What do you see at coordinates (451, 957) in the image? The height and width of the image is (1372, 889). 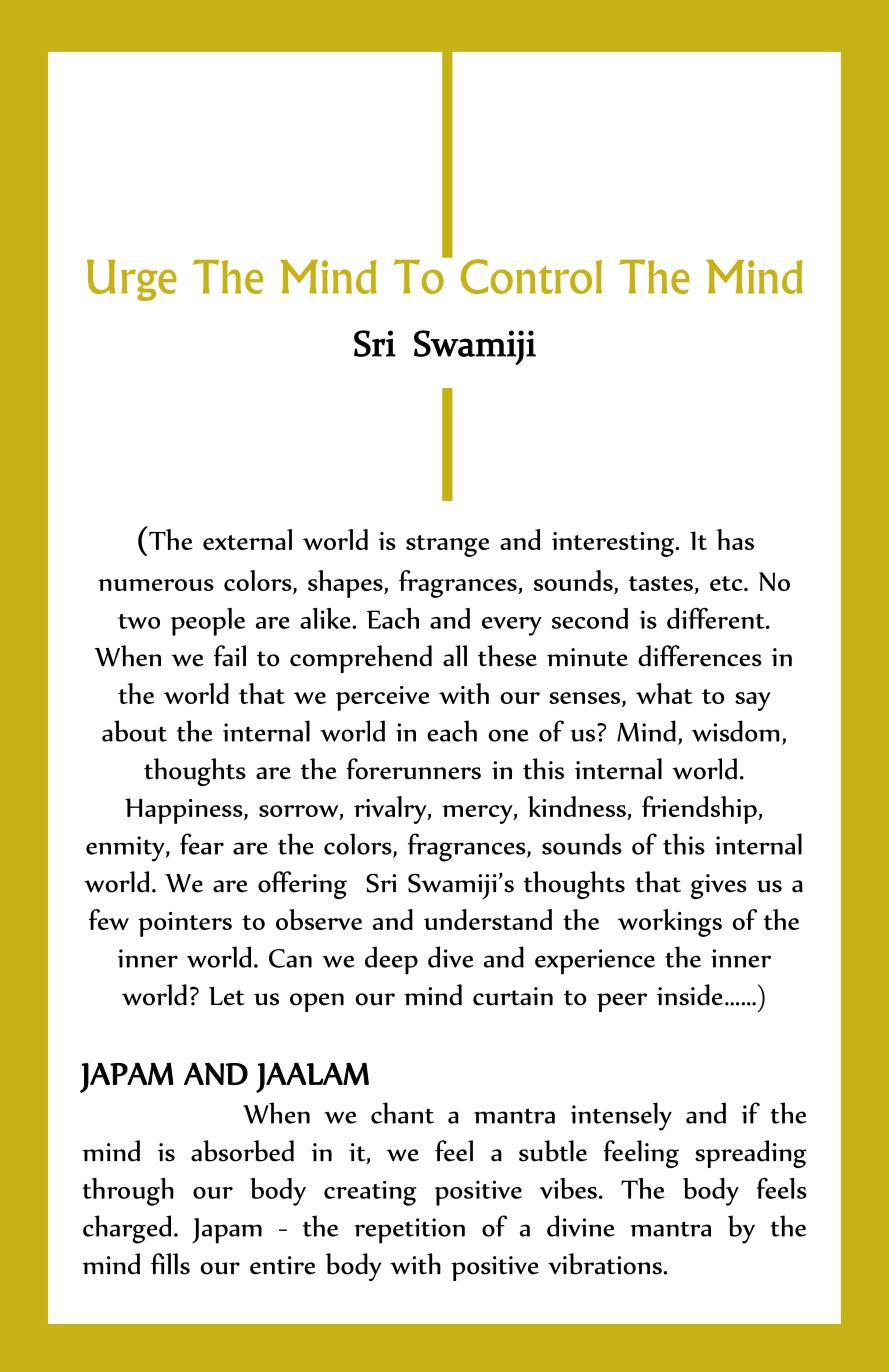 I see `dive` at bounding box center [451, 957].
